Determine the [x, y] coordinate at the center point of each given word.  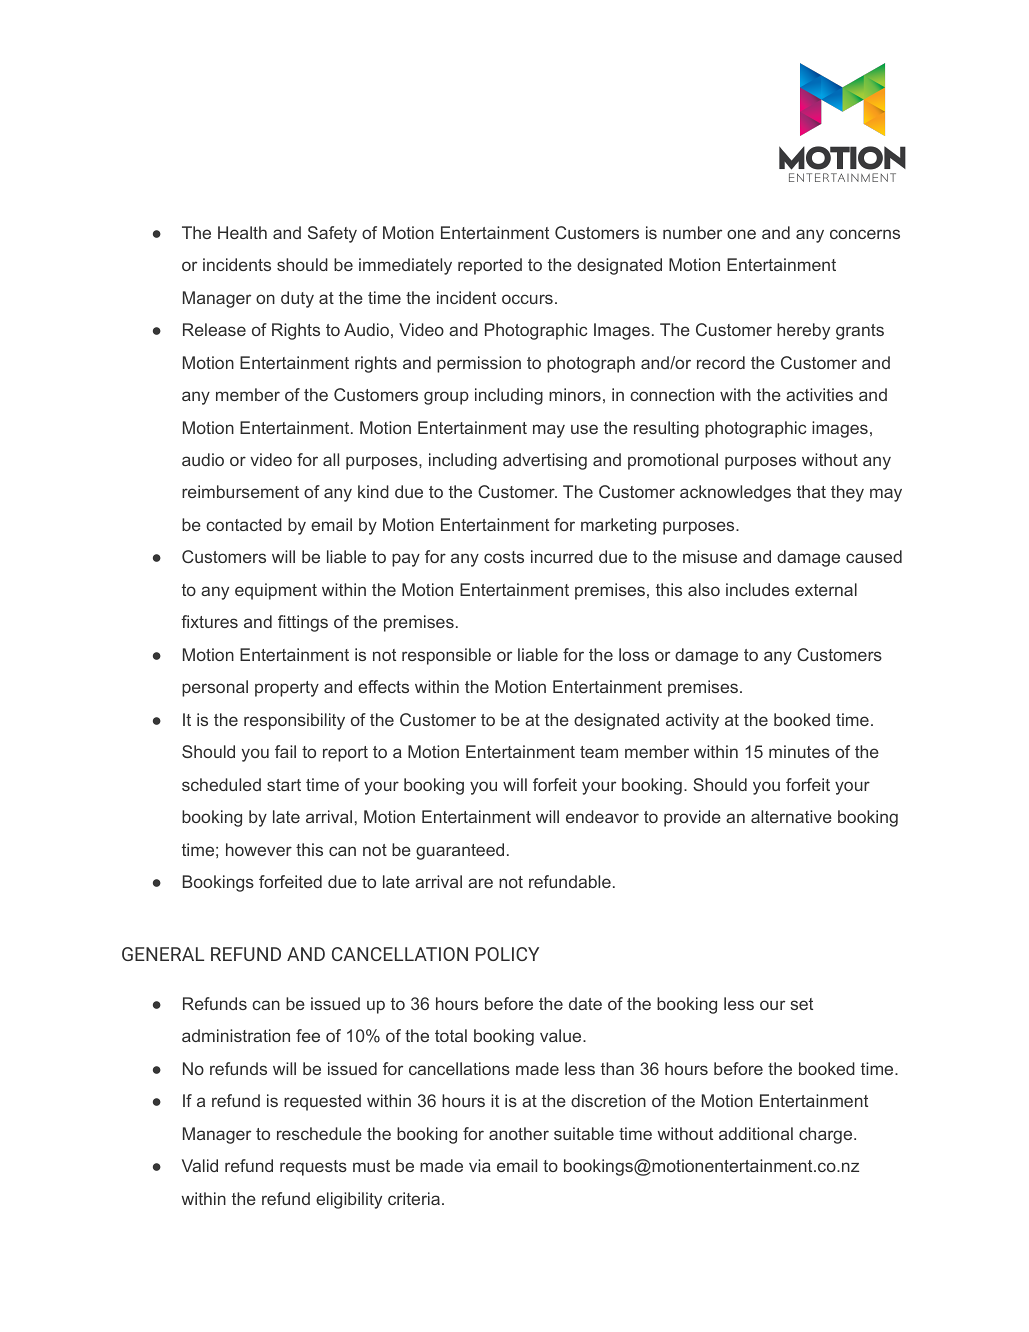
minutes [799, 751]
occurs [527, 299]
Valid [200, 1165]
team [599, 752]
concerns [865, 234]
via [480, 1165]
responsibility [294, 721]
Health [242, 232]
